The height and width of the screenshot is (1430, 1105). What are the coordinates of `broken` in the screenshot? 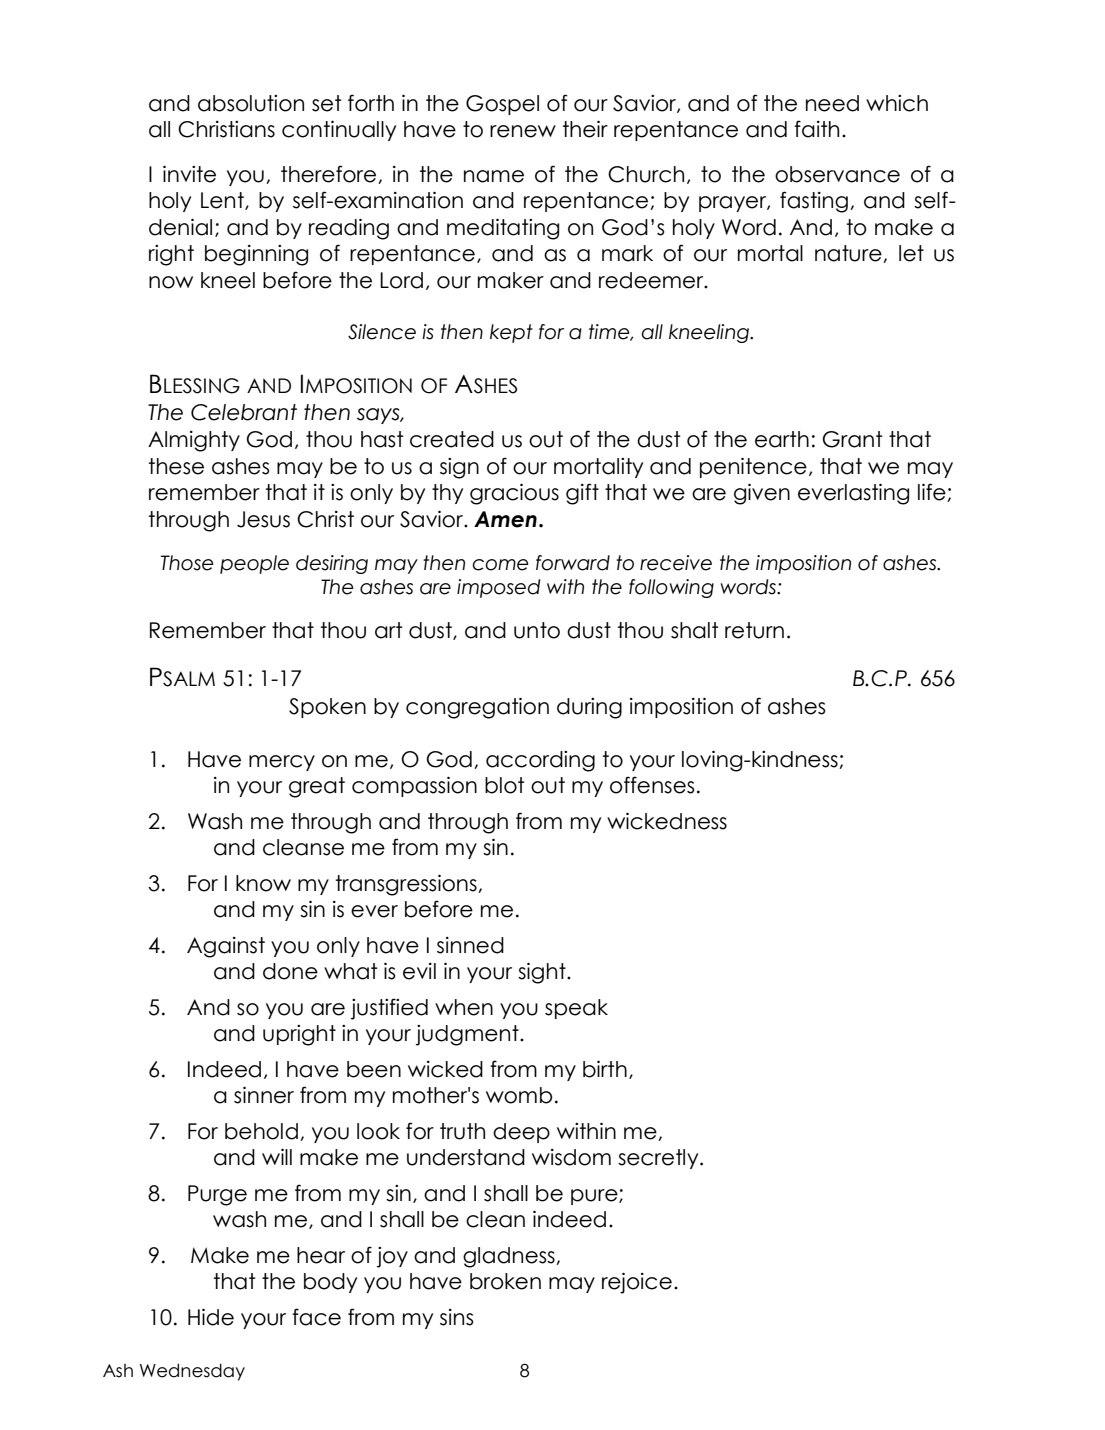 It's located at (505, 1281).
